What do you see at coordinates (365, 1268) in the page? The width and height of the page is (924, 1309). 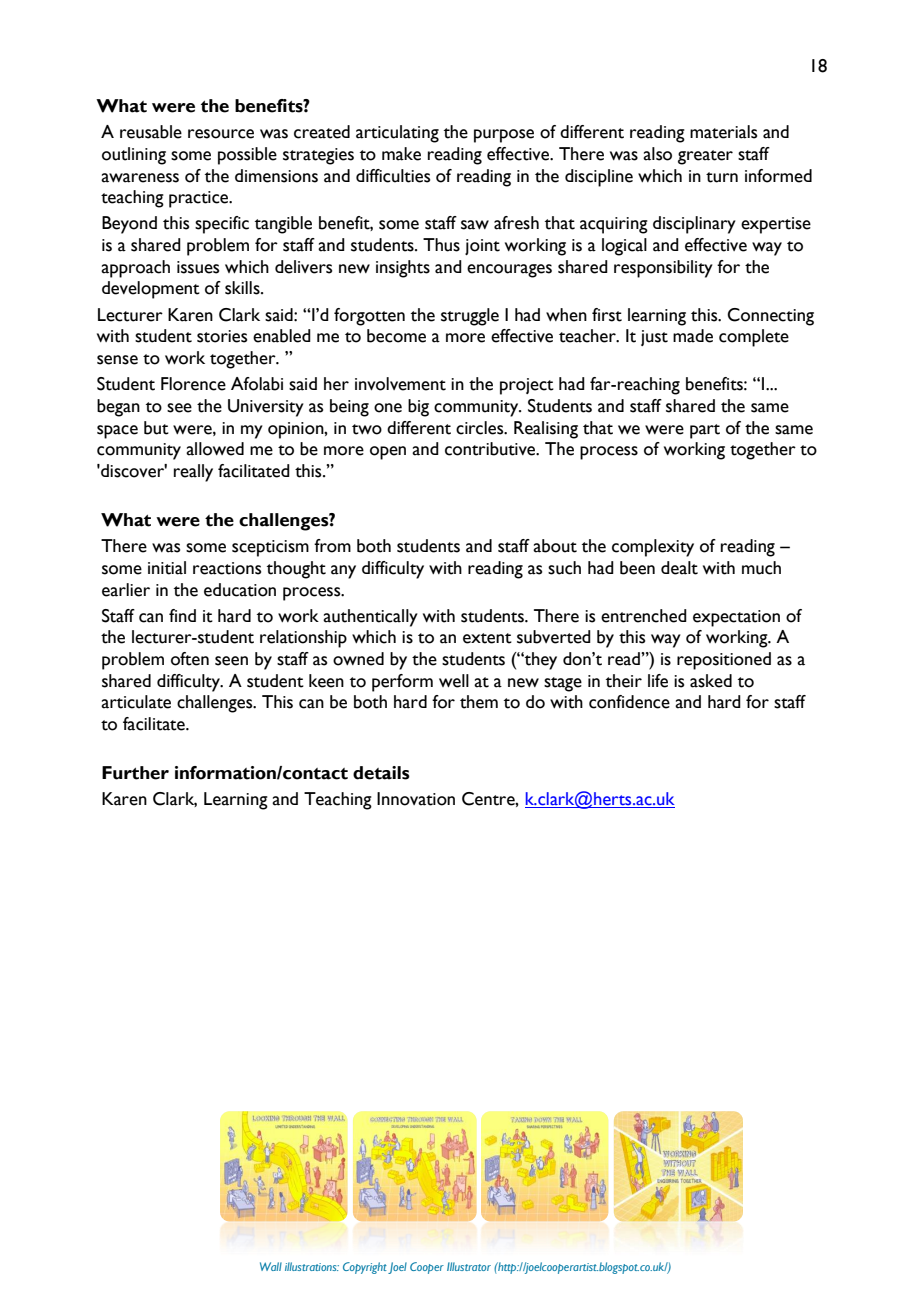 I see `Copyright` at bounding box center [365, 1268].
